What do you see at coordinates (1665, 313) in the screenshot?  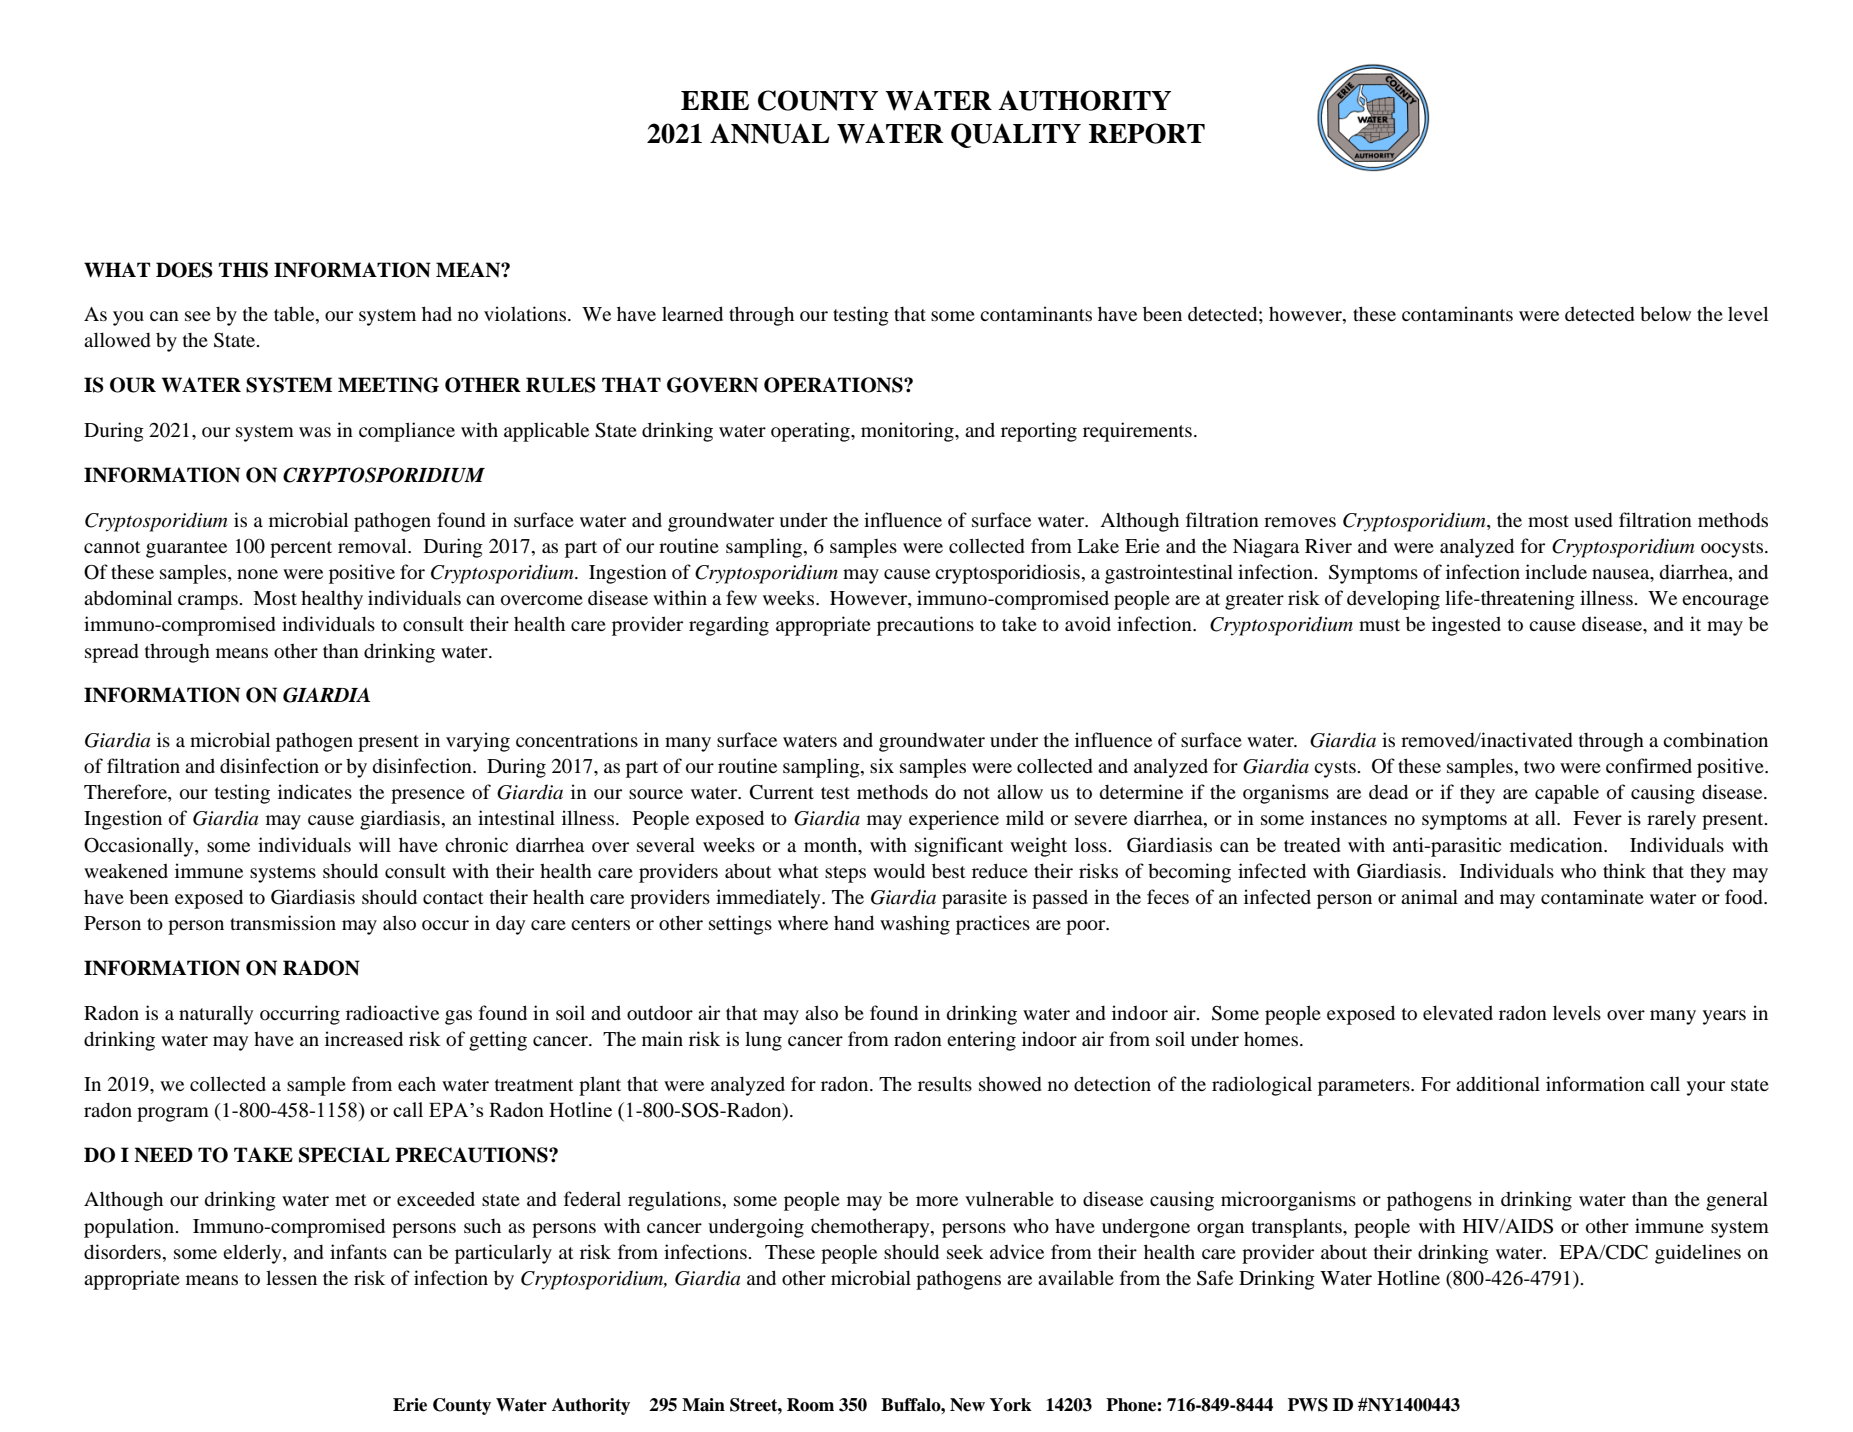 I see `below` at bounding box center [1665, 313].
